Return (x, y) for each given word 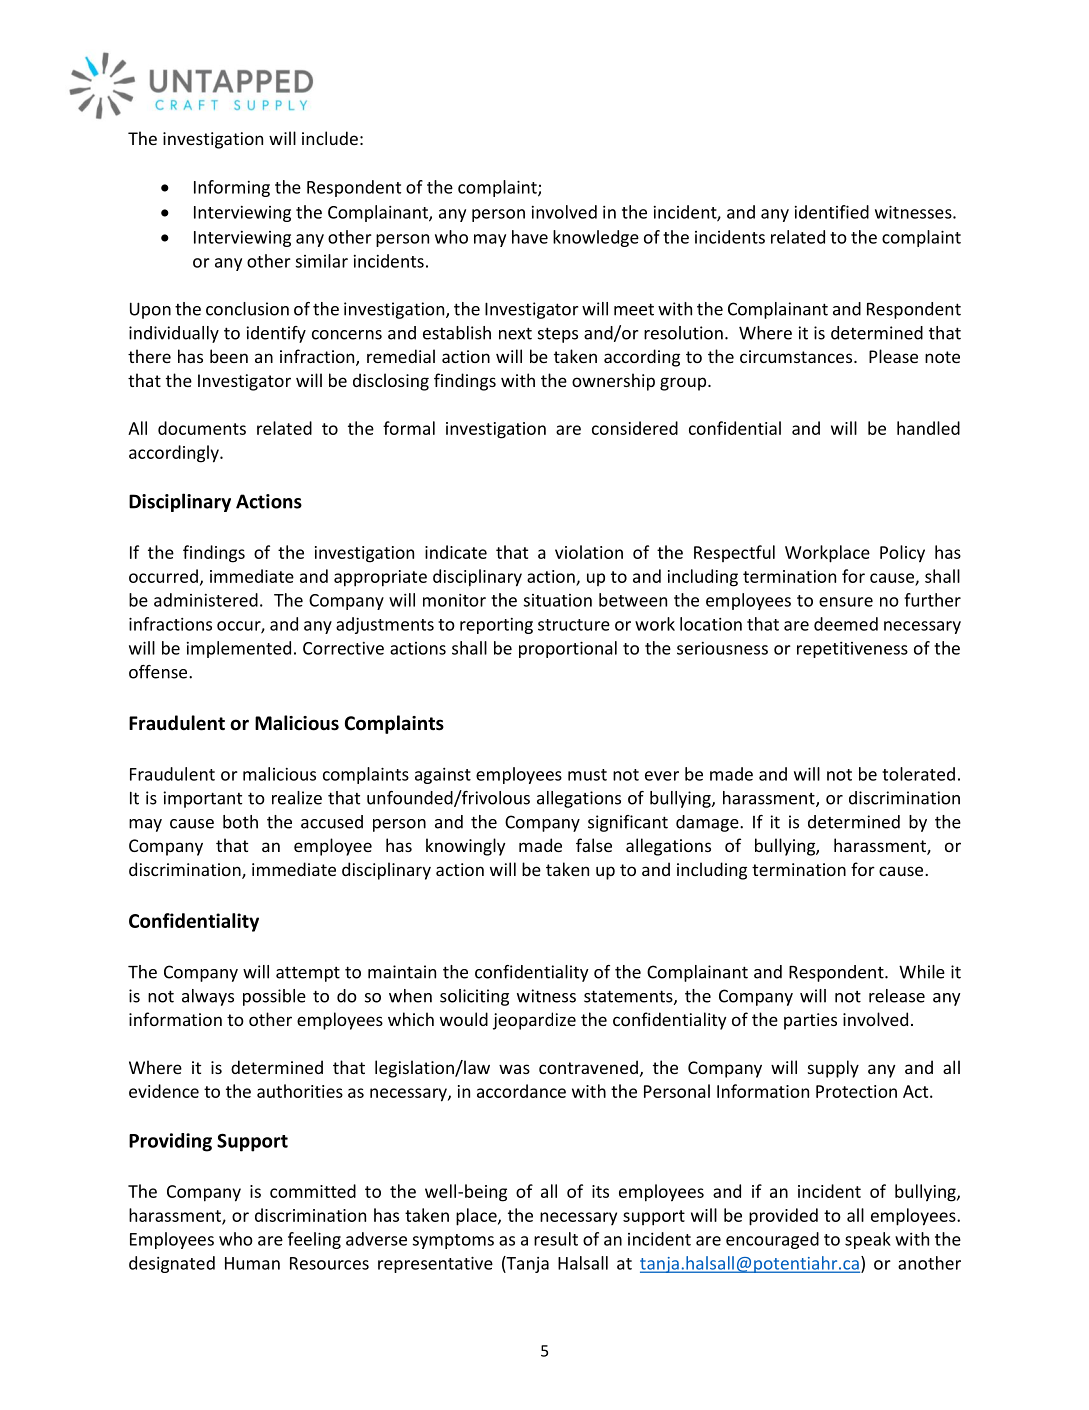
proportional (568, 649)
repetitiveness (852, 650)
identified (832, 212)
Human (252, 1263)
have (530, 237)
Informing (232, 188)
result (556, 1239)
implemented (239, 649)
